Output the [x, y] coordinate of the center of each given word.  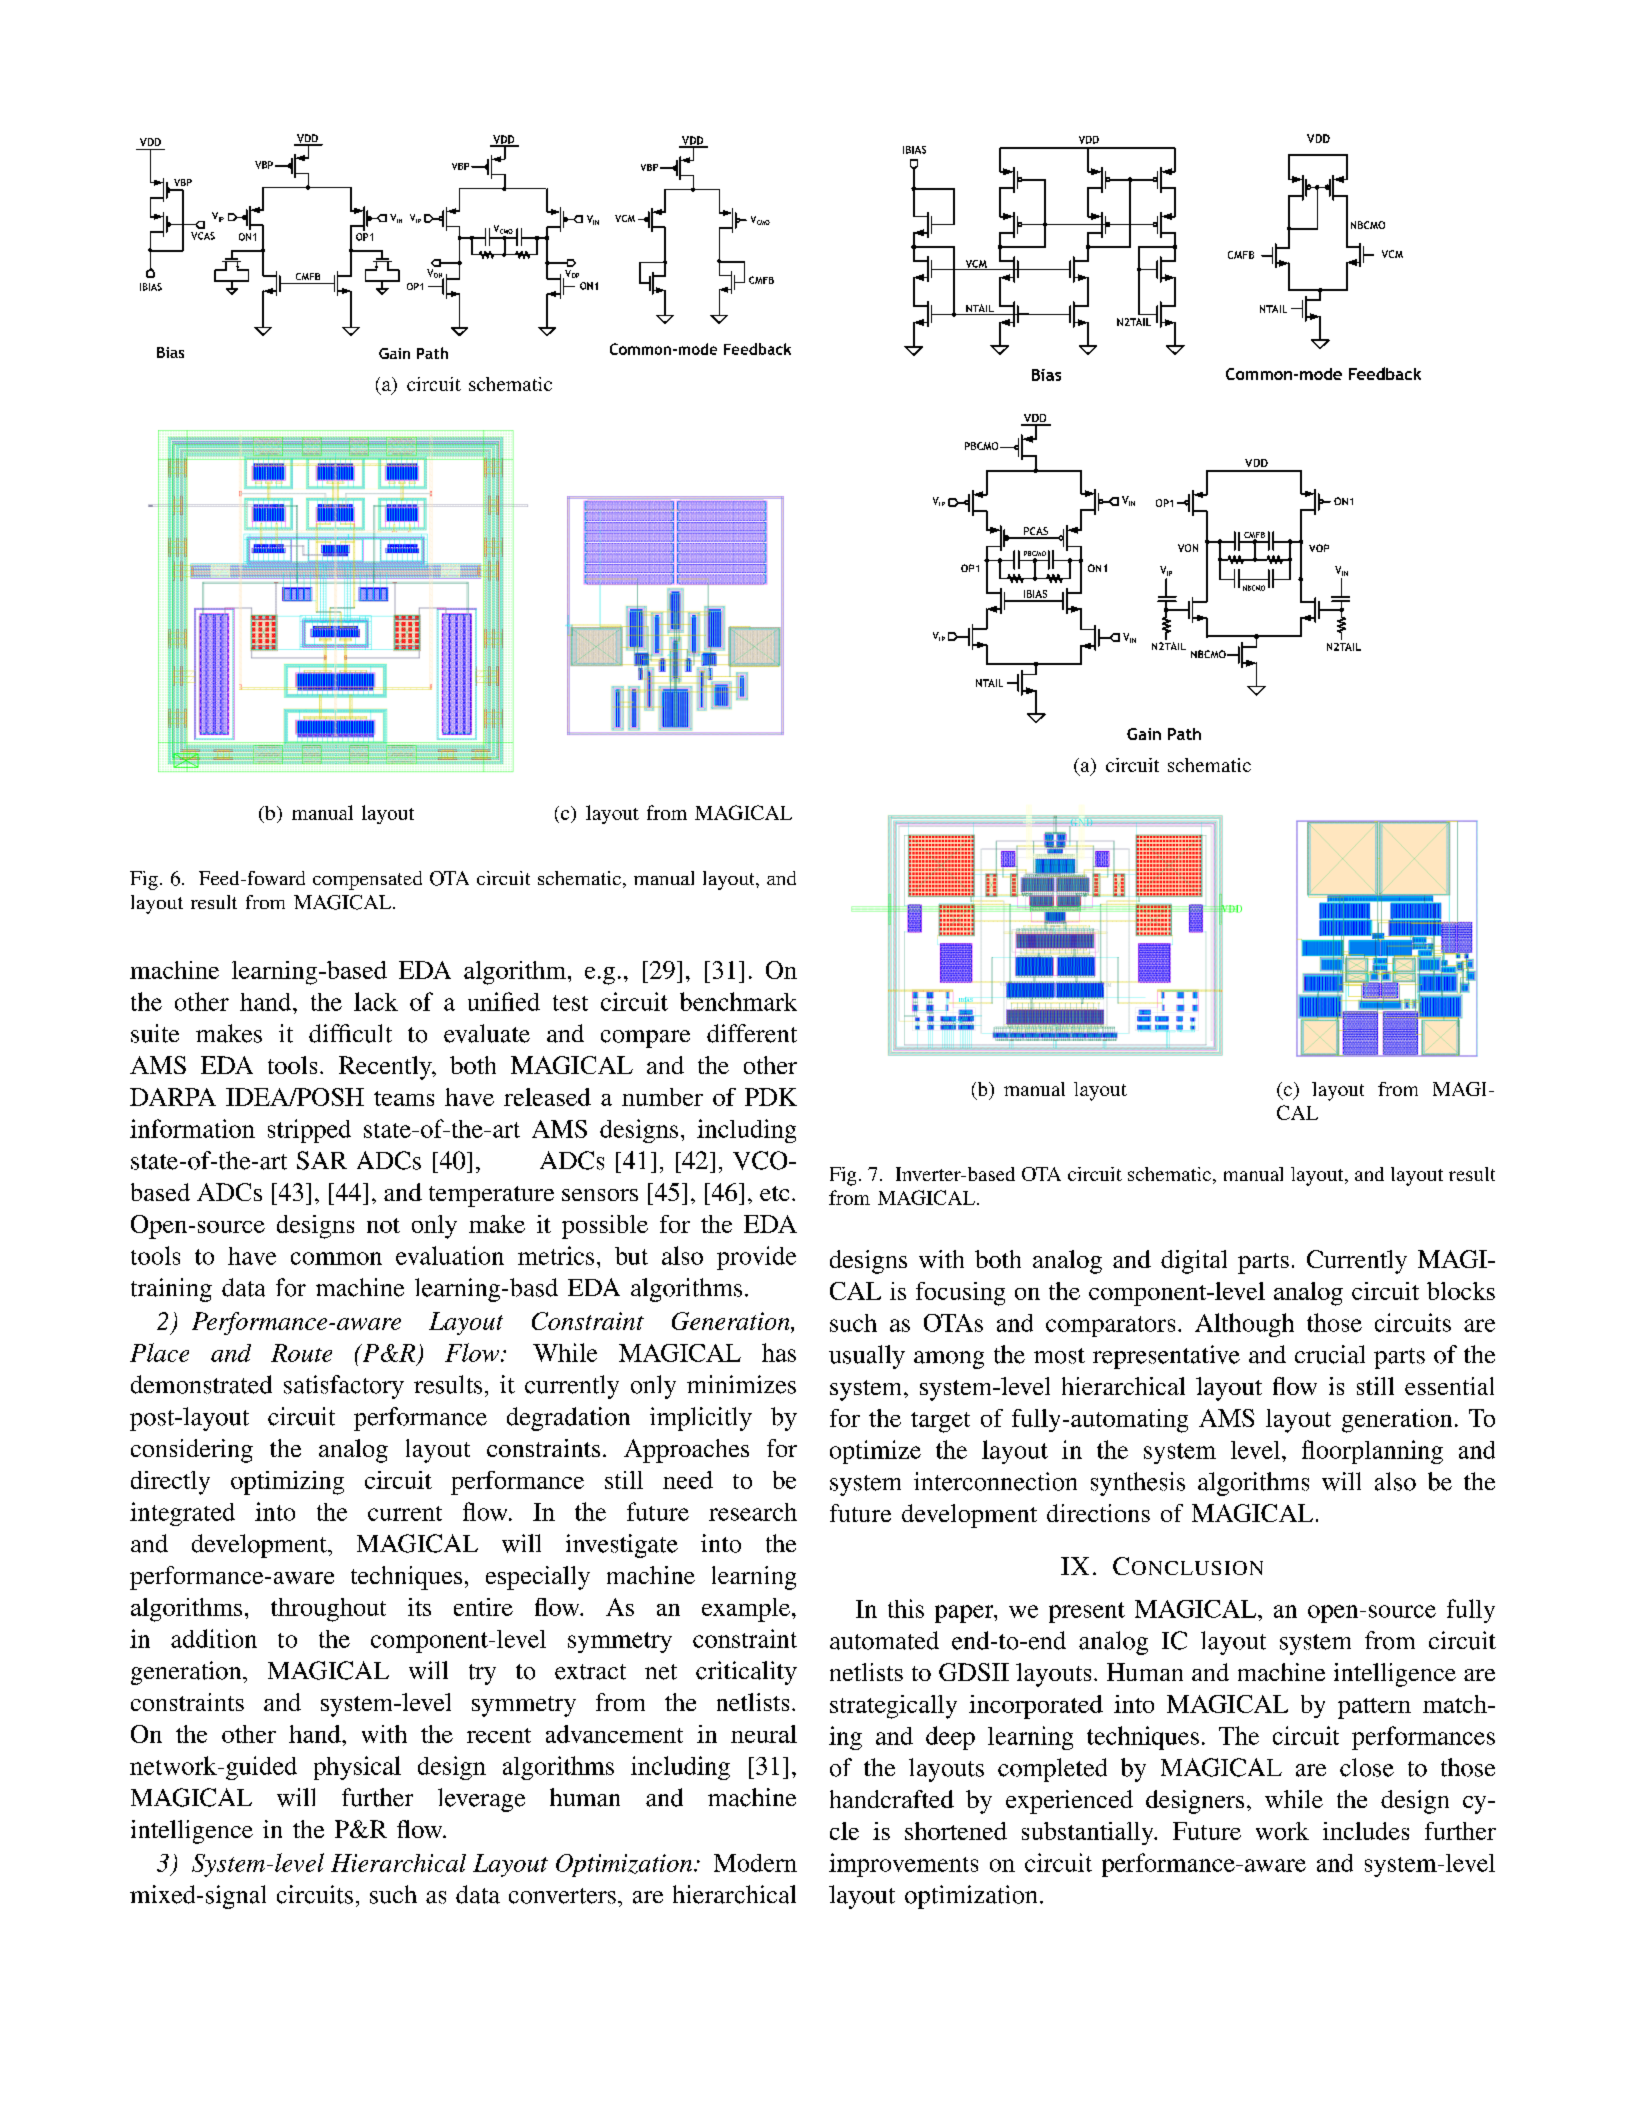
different [752, 1033]
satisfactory [344, 1387]
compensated [367, 880]
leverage [481, 1800]
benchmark [738, 1001]
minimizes [741, 1384]
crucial [1330, 1354]
